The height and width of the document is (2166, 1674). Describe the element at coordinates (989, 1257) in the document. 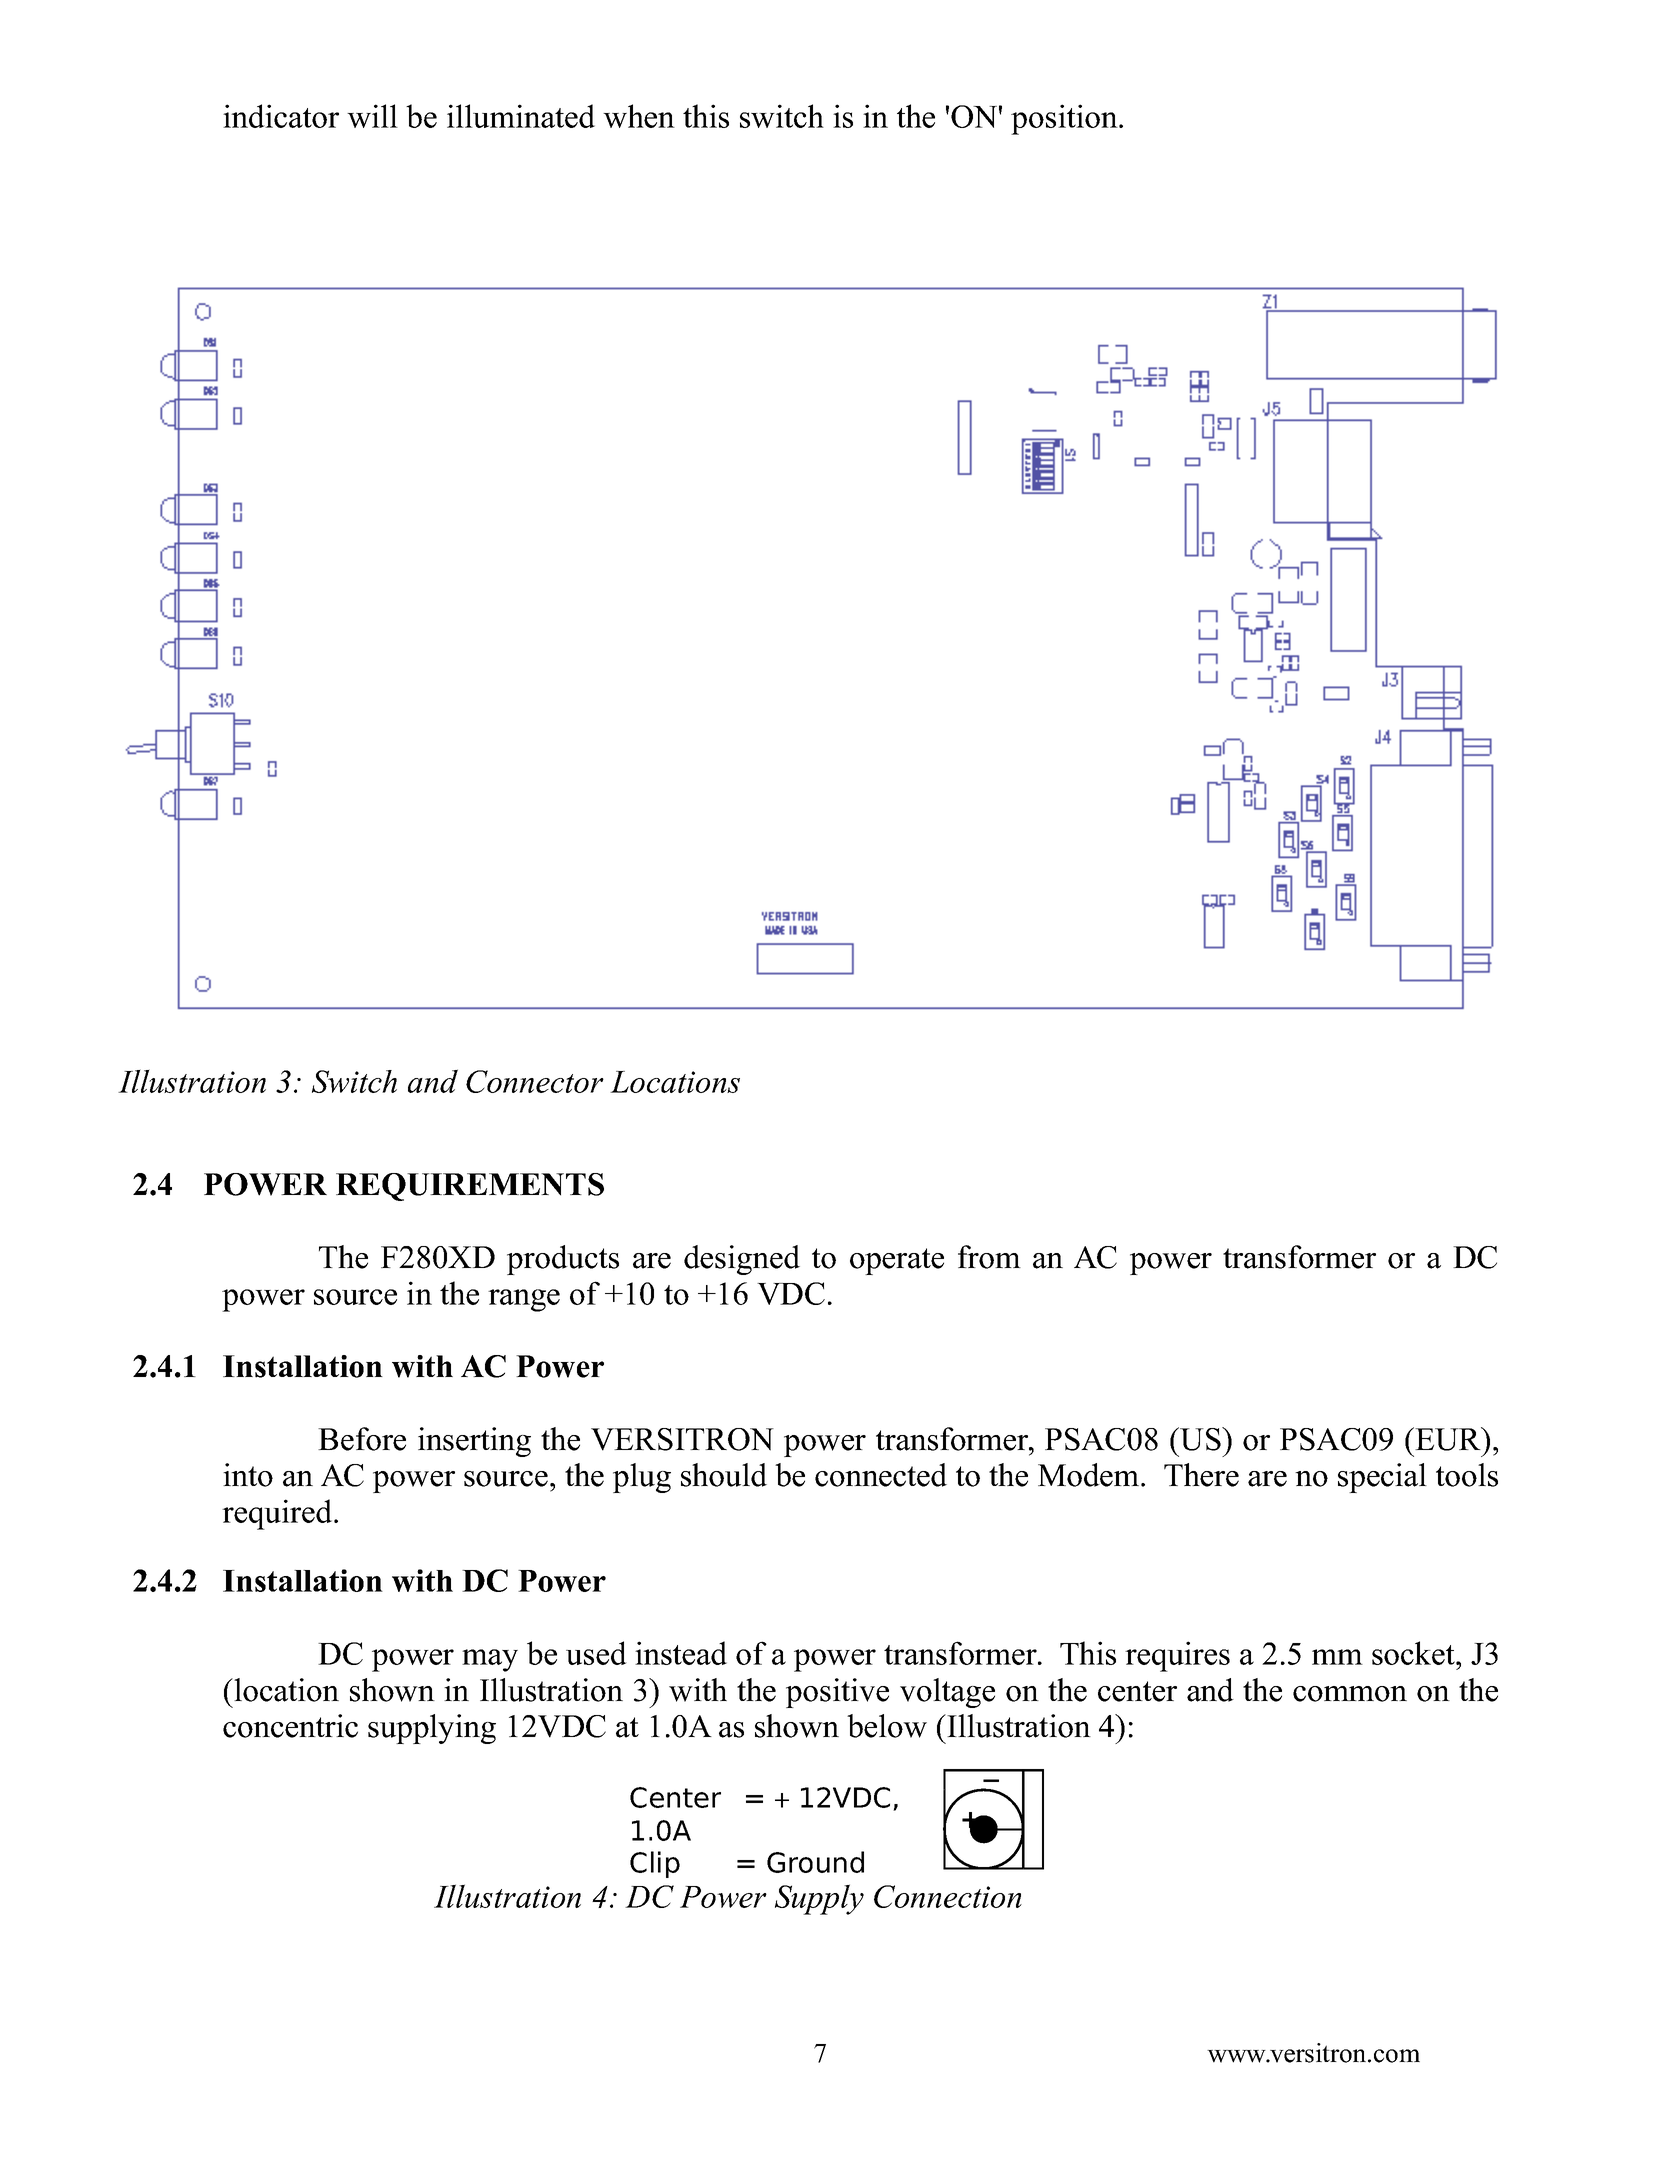

I see `from` at that location.
